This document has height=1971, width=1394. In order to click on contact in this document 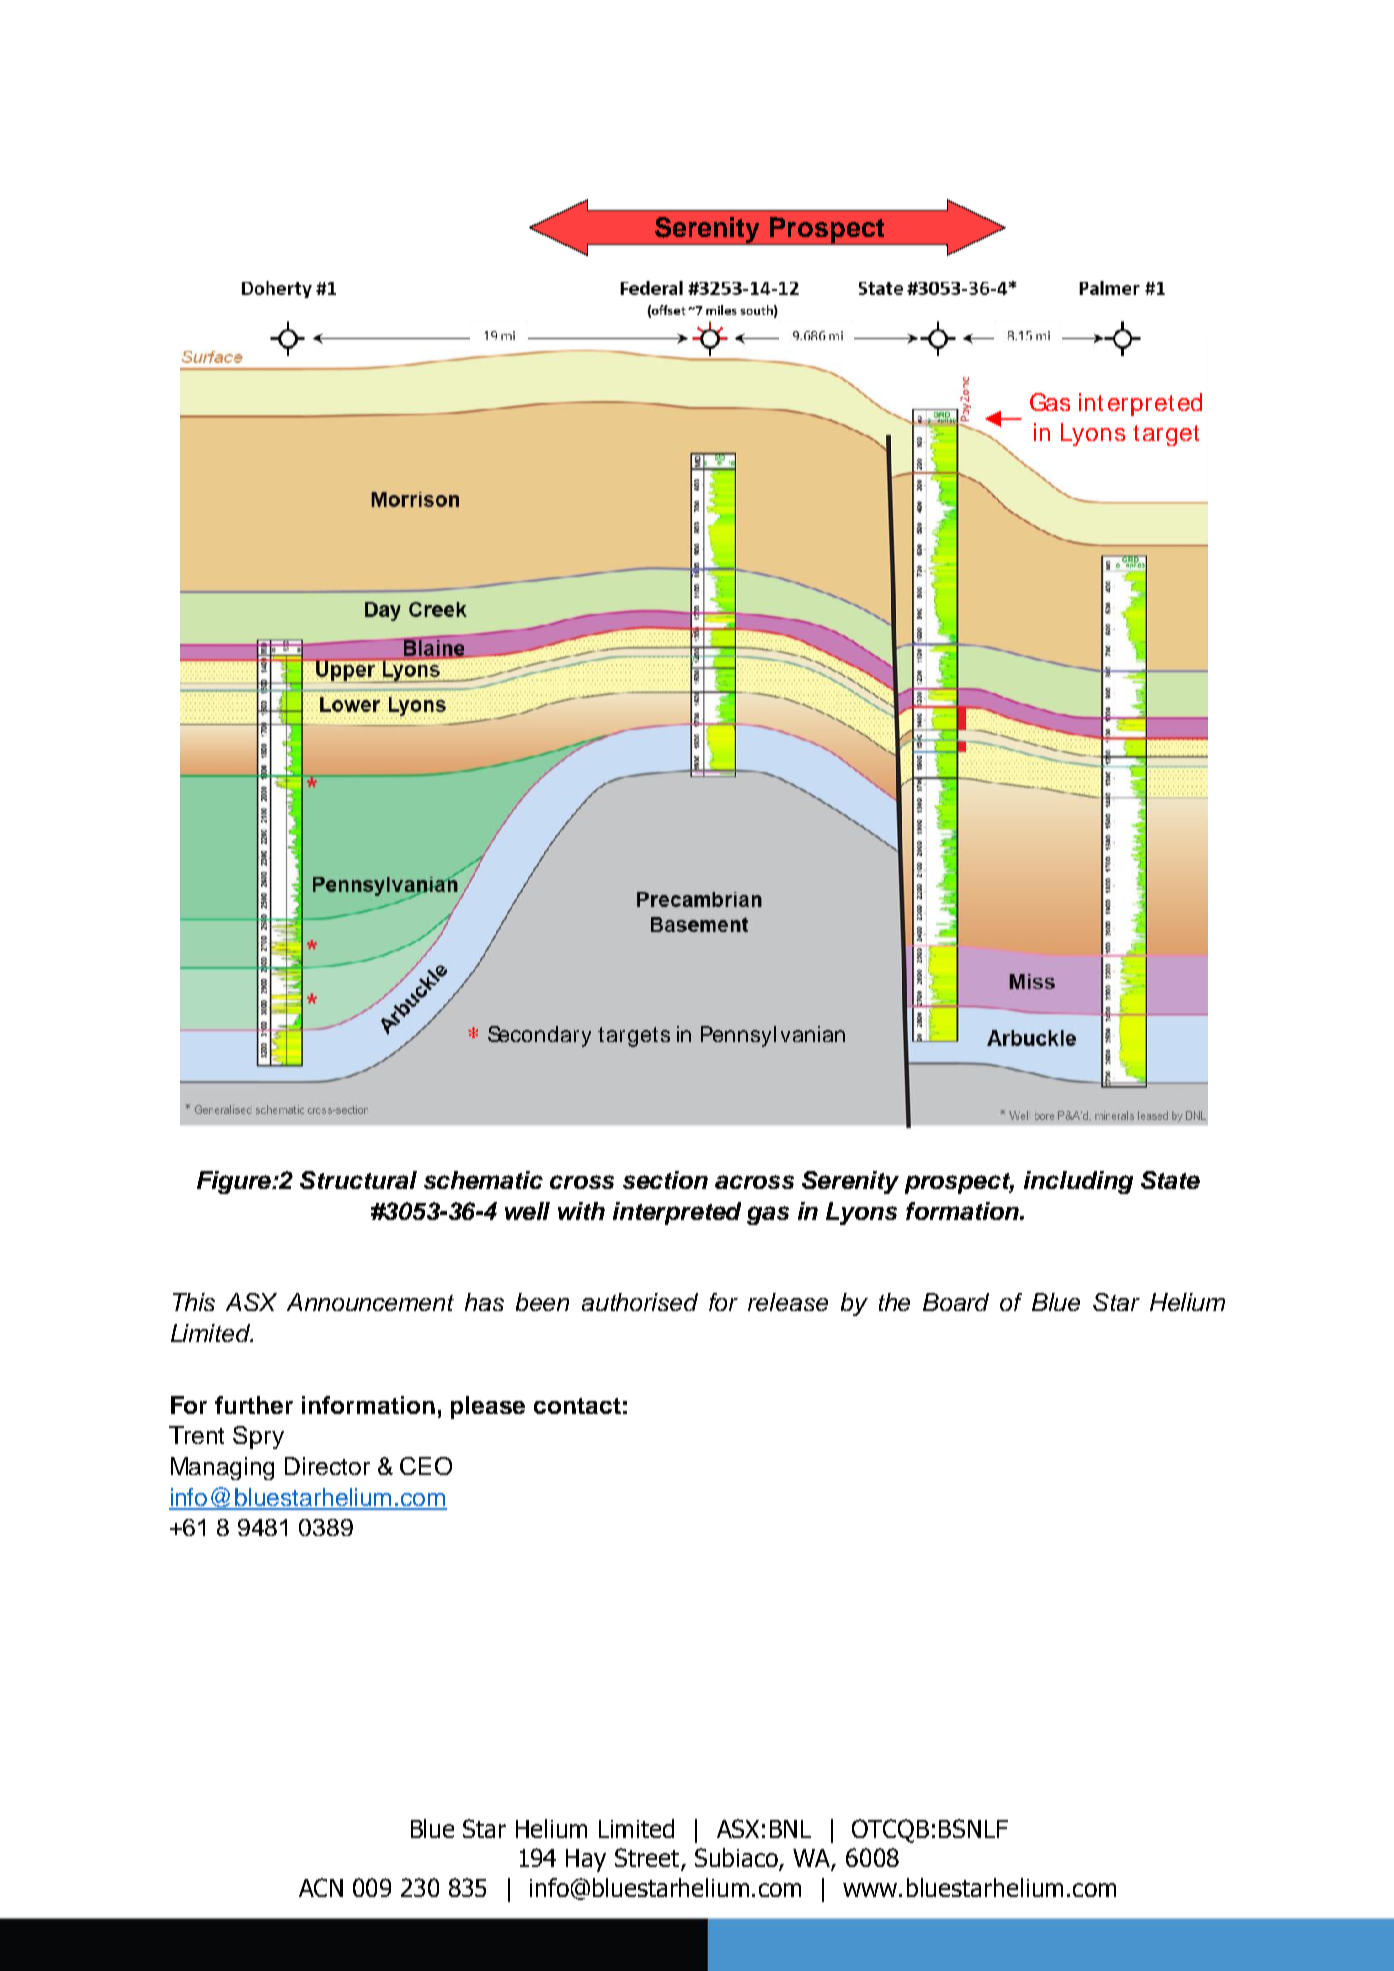, I will do `click(577, 1406)`.
